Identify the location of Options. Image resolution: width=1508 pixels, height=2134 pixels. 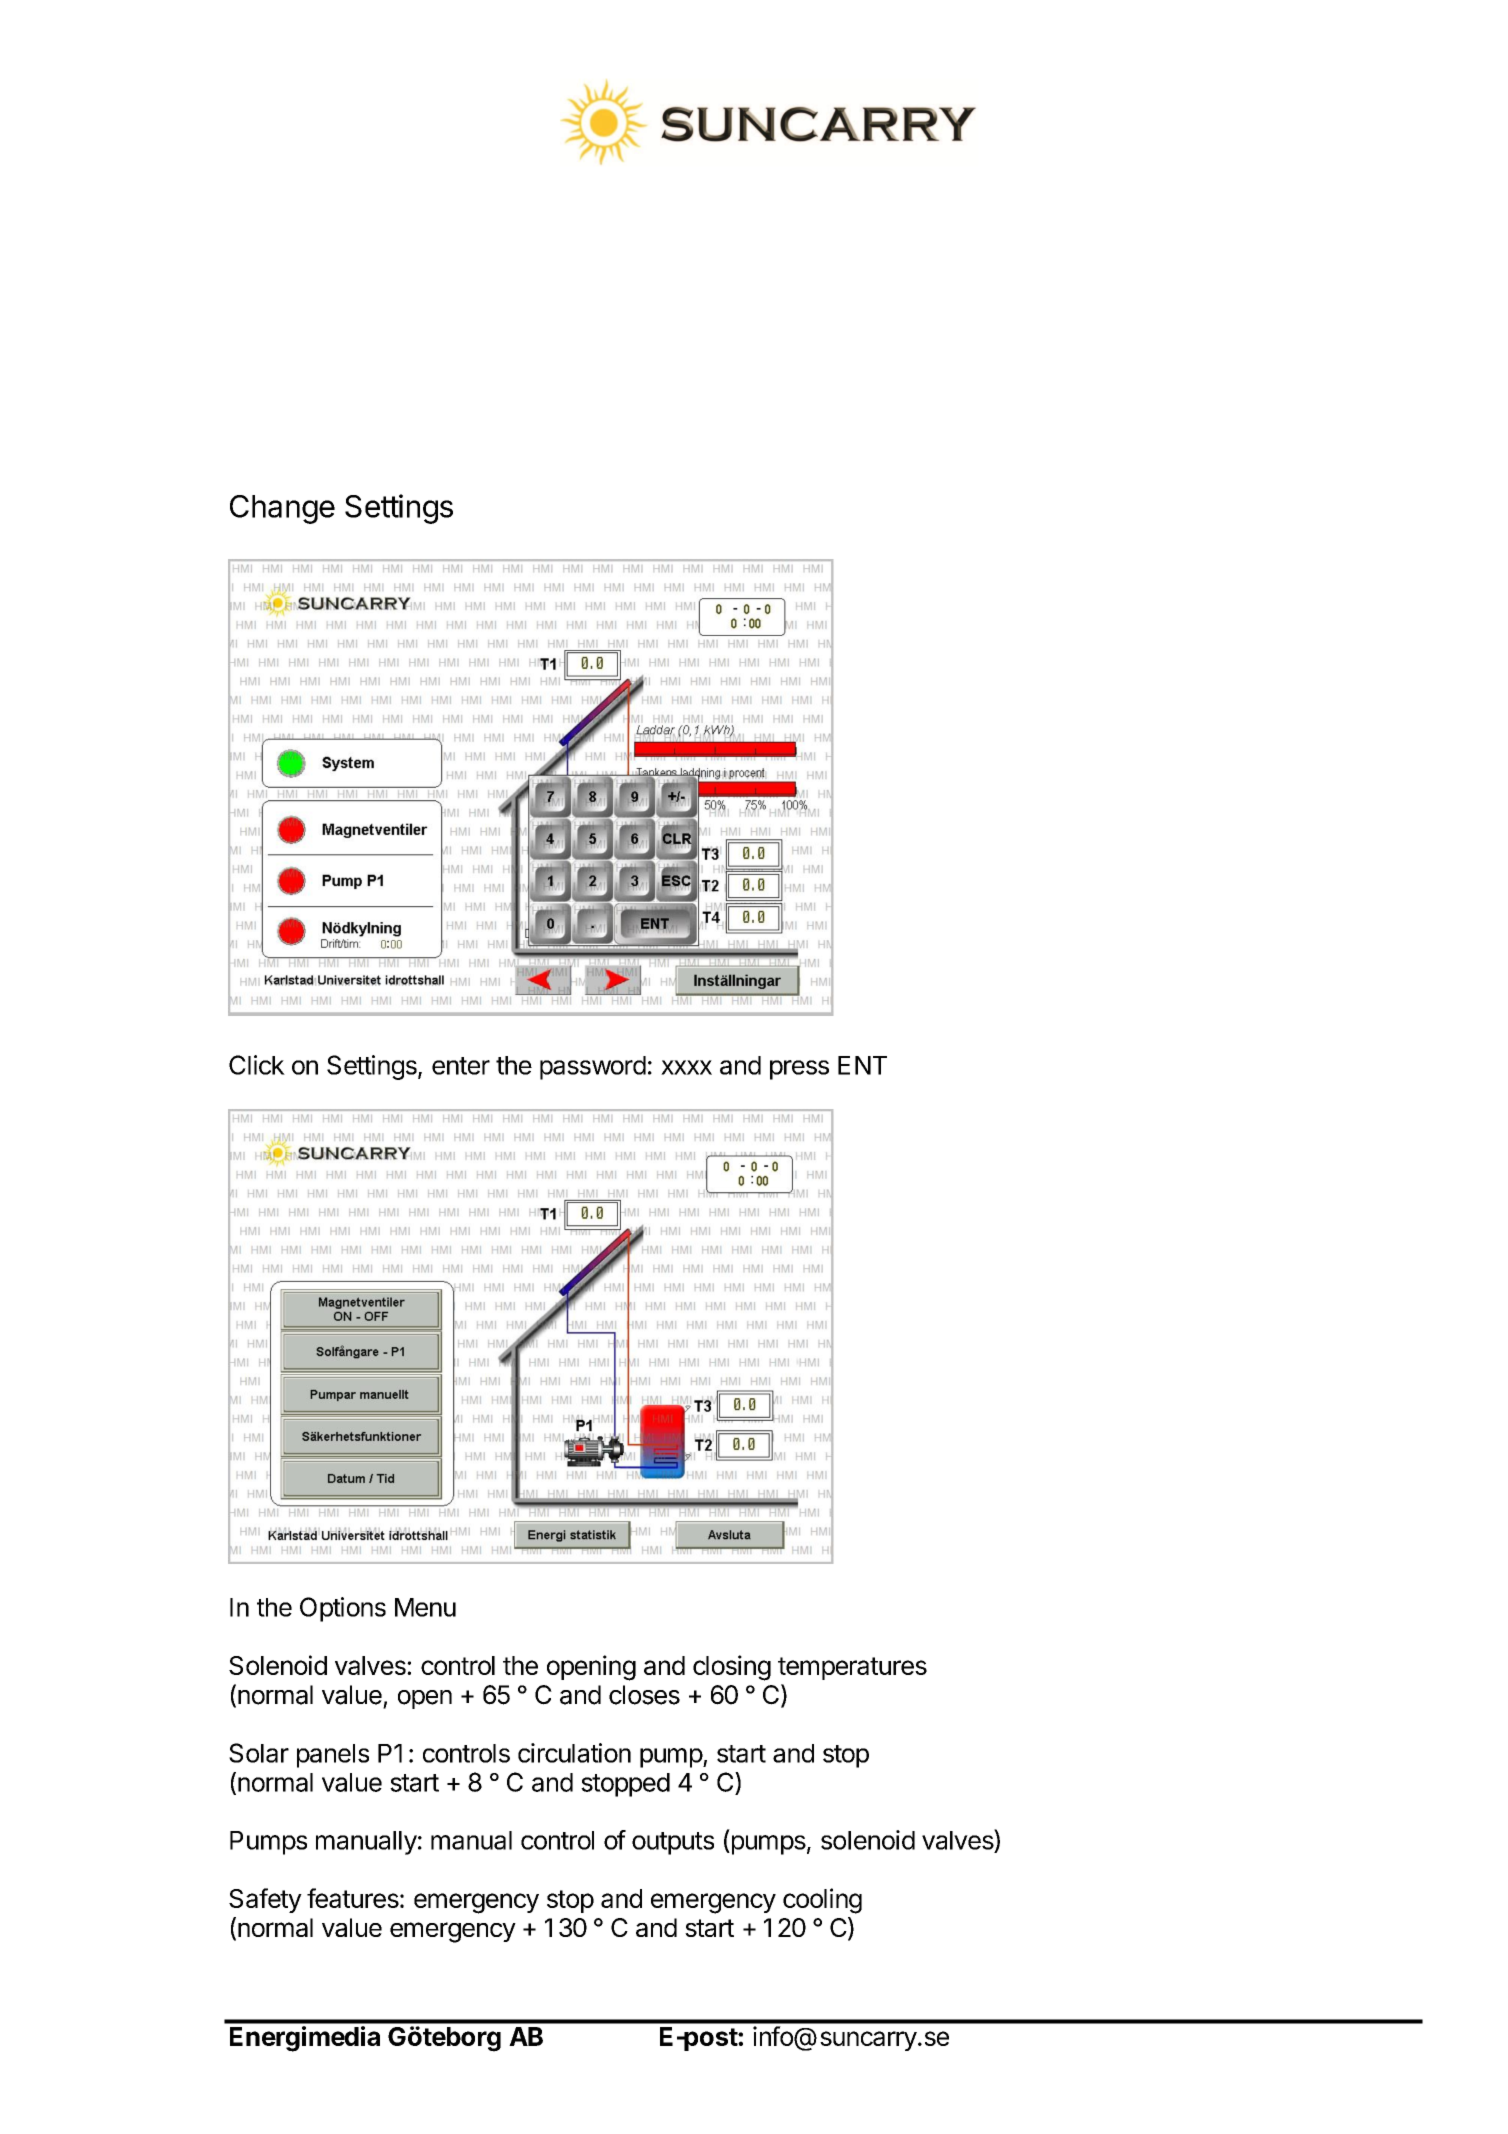
(343, 1609).
